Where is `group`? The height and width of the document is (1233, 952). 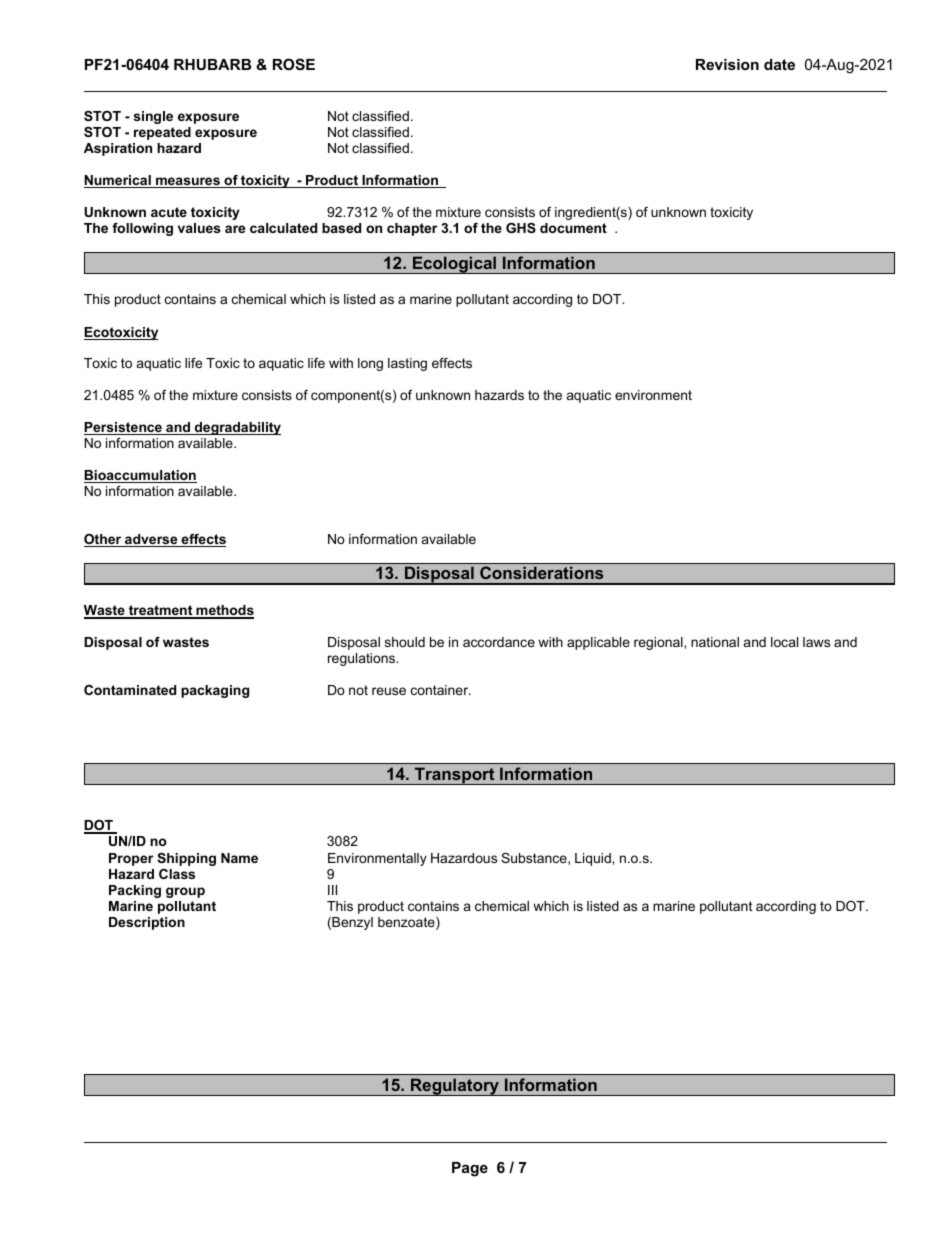 group is located at coordinates (185, 892).
